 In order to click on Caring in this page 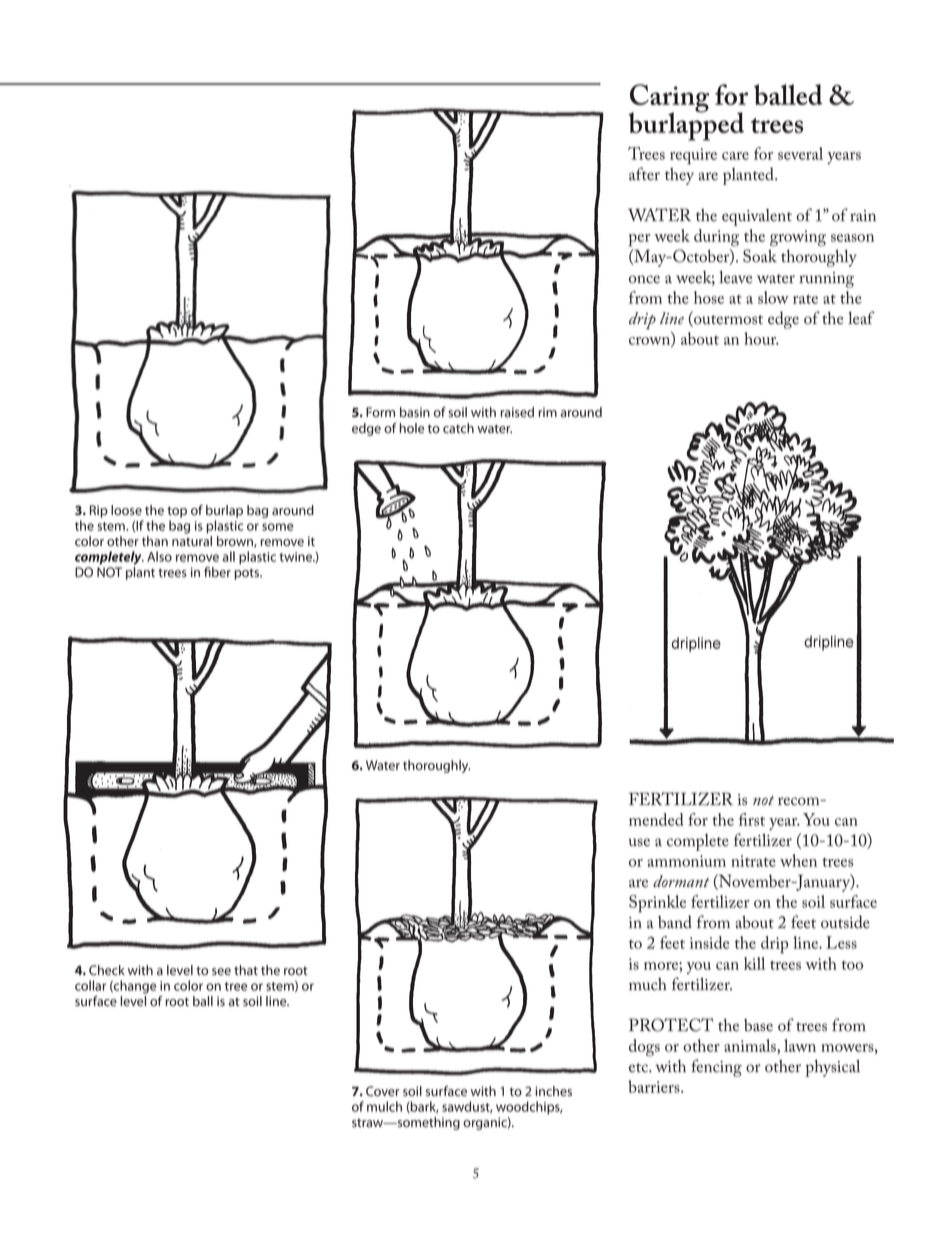, I will do `click(669, 99)`.
